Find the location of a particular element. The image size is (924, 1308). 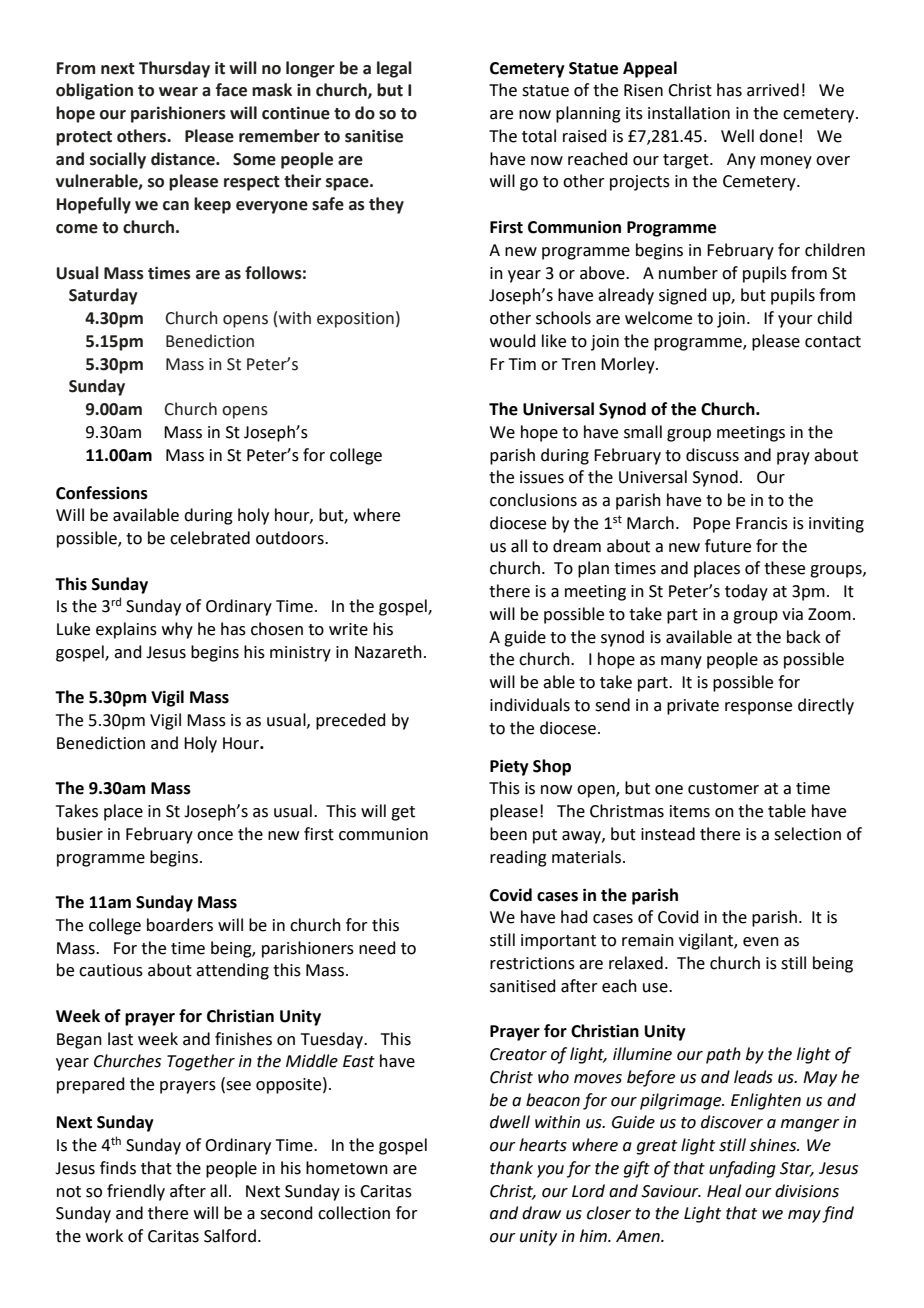

back is located at coordinates (804, 637).
